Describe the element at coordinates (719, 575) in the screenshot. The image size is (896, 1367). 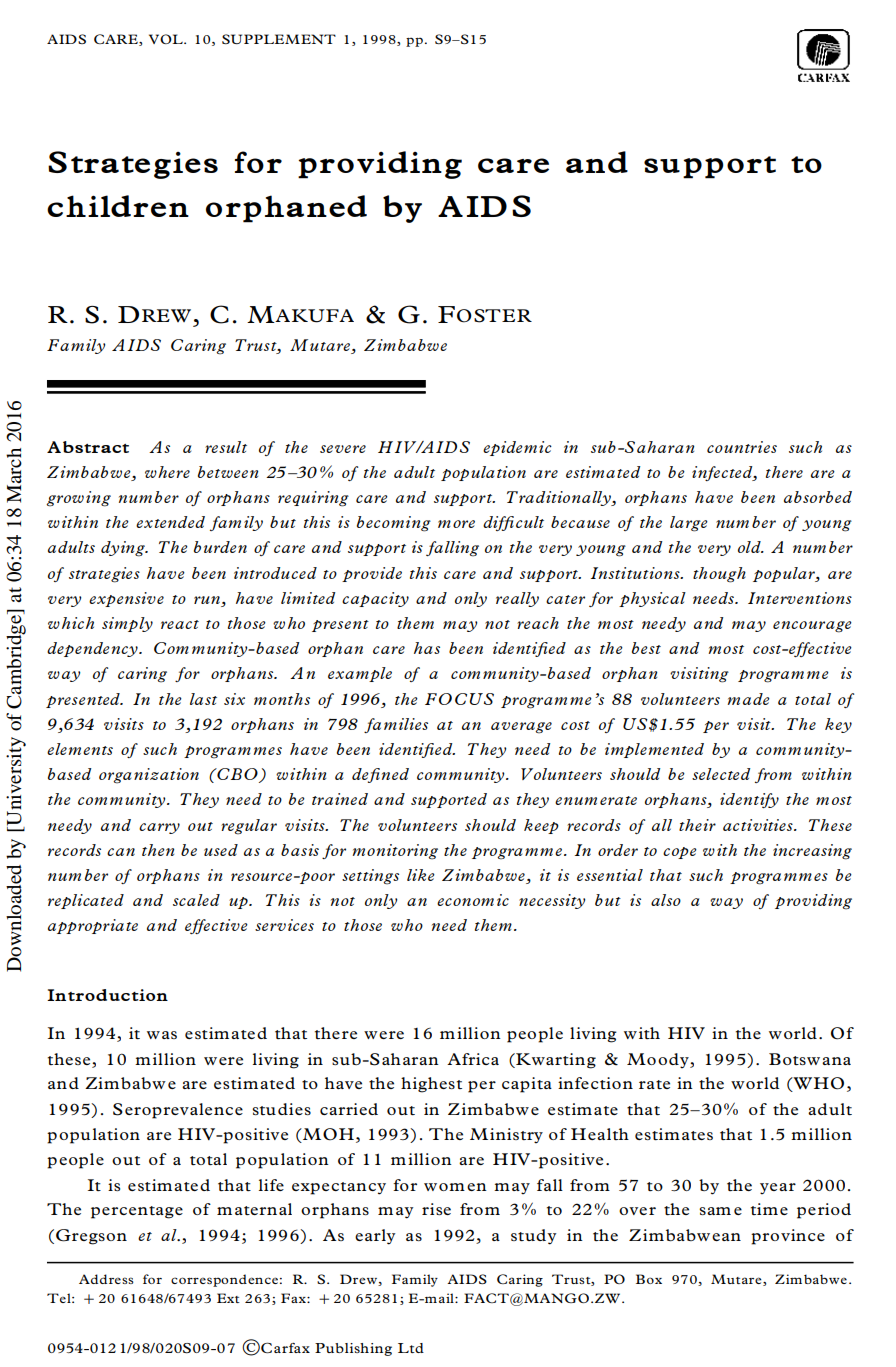
I see `though` at that location.
